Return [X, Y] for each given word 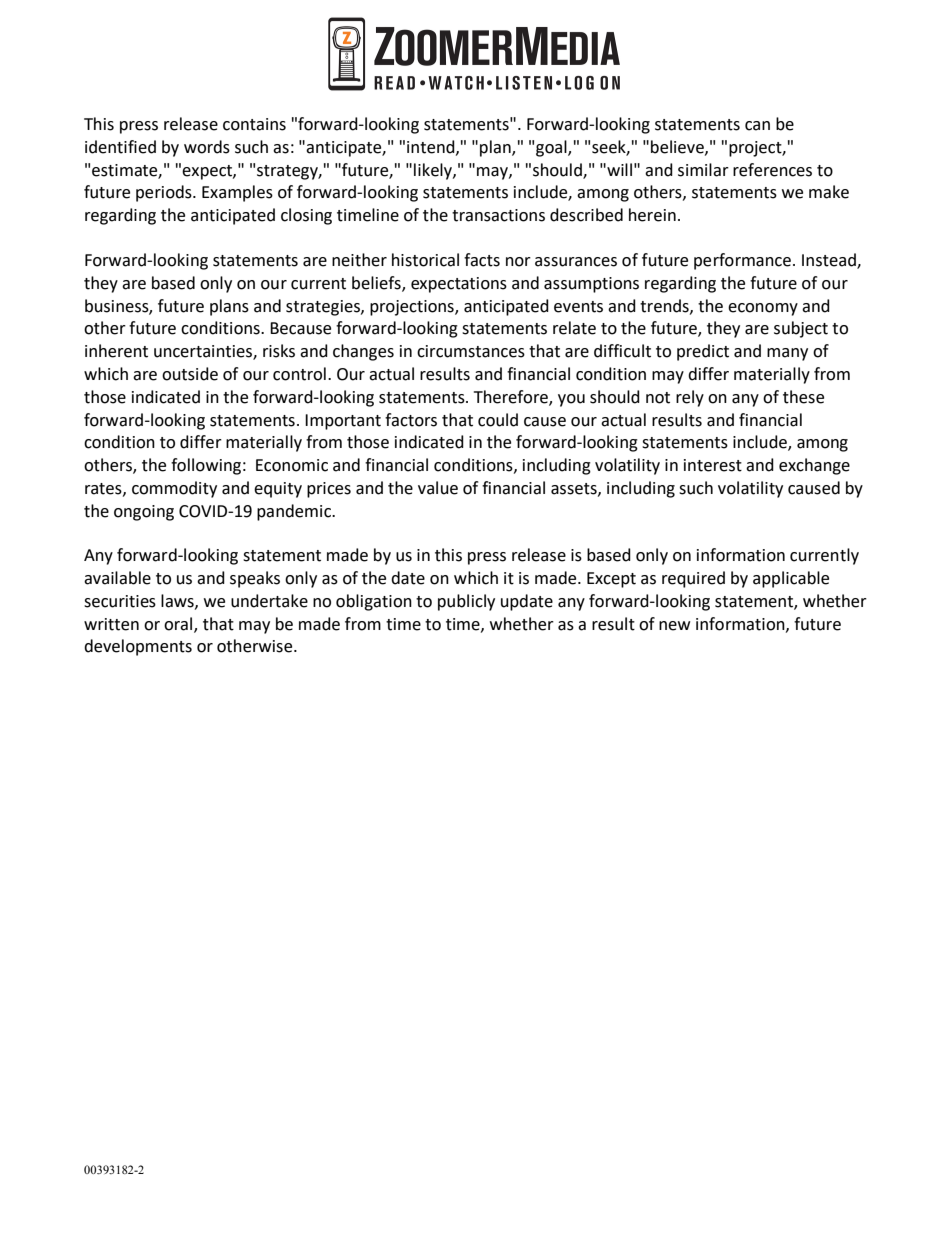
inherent [116, 351]
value [438, 488]
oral [179, 624]
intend [432, 147]
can [757, 126]
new [674, 626]
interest [713, 465]
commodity [174, 489]
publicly [466, 602]
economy [763, 309]
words [207, 147]
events [578, 307]
